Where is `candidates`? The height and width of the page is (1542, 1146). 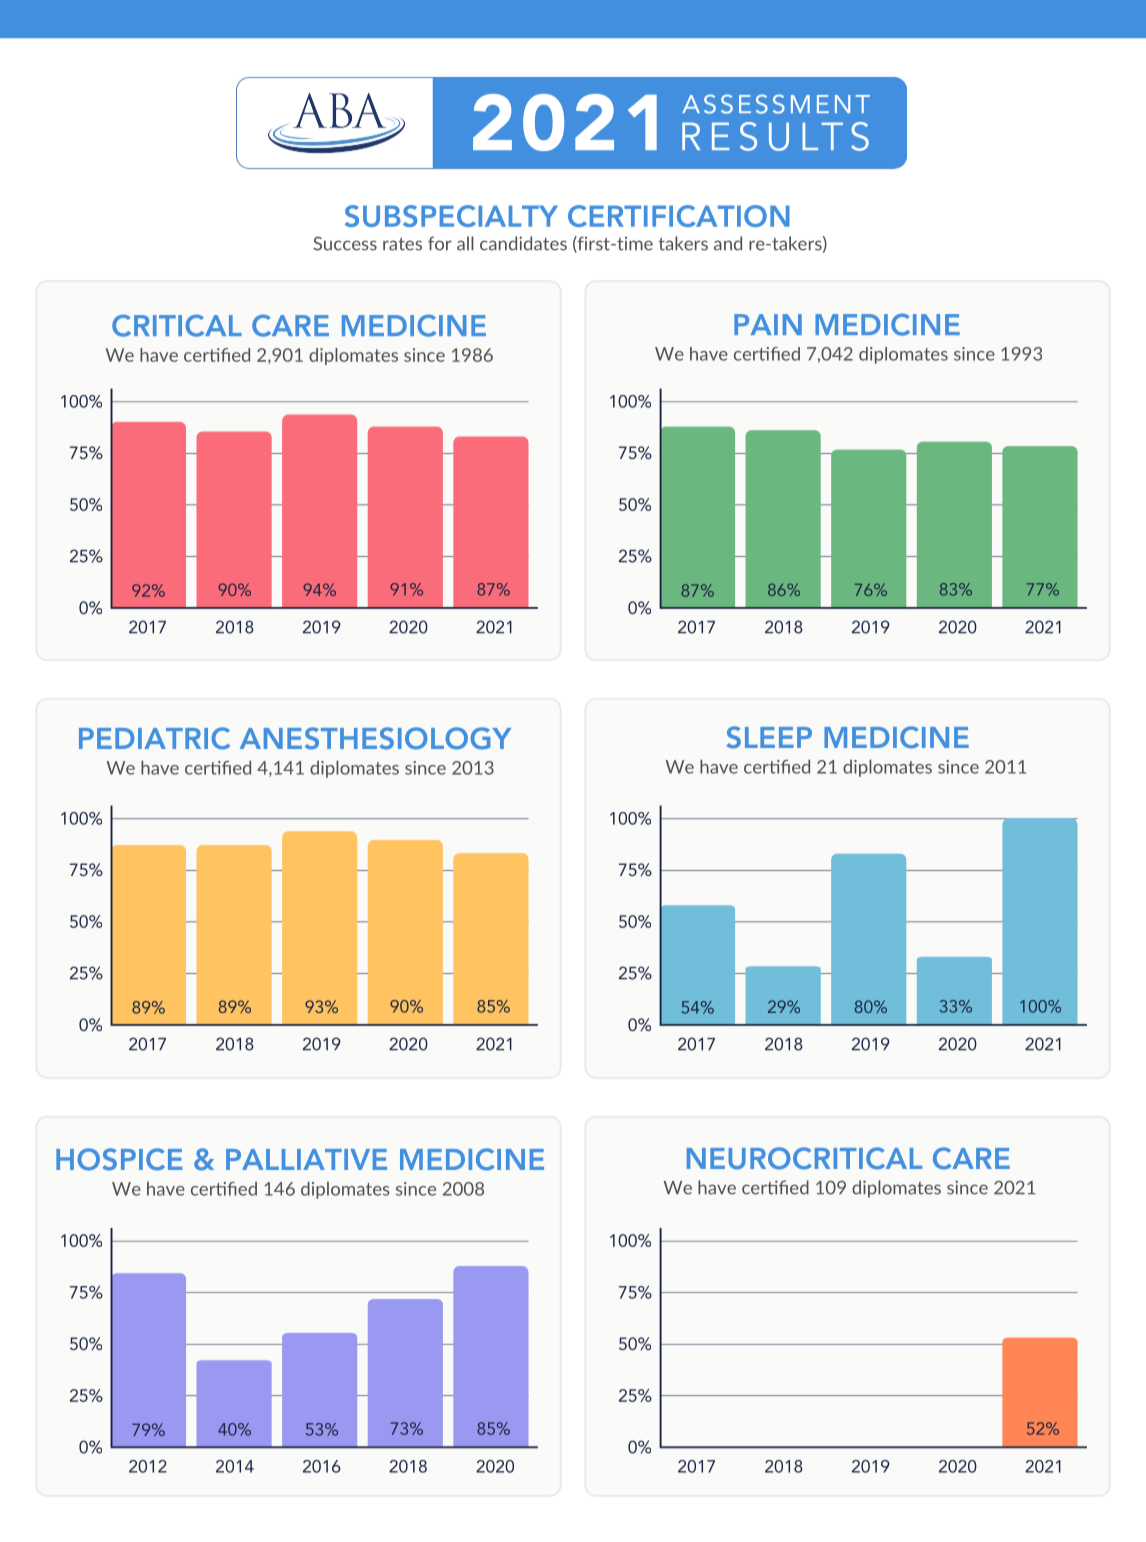 candidates is located at coordinates (523, 243).
